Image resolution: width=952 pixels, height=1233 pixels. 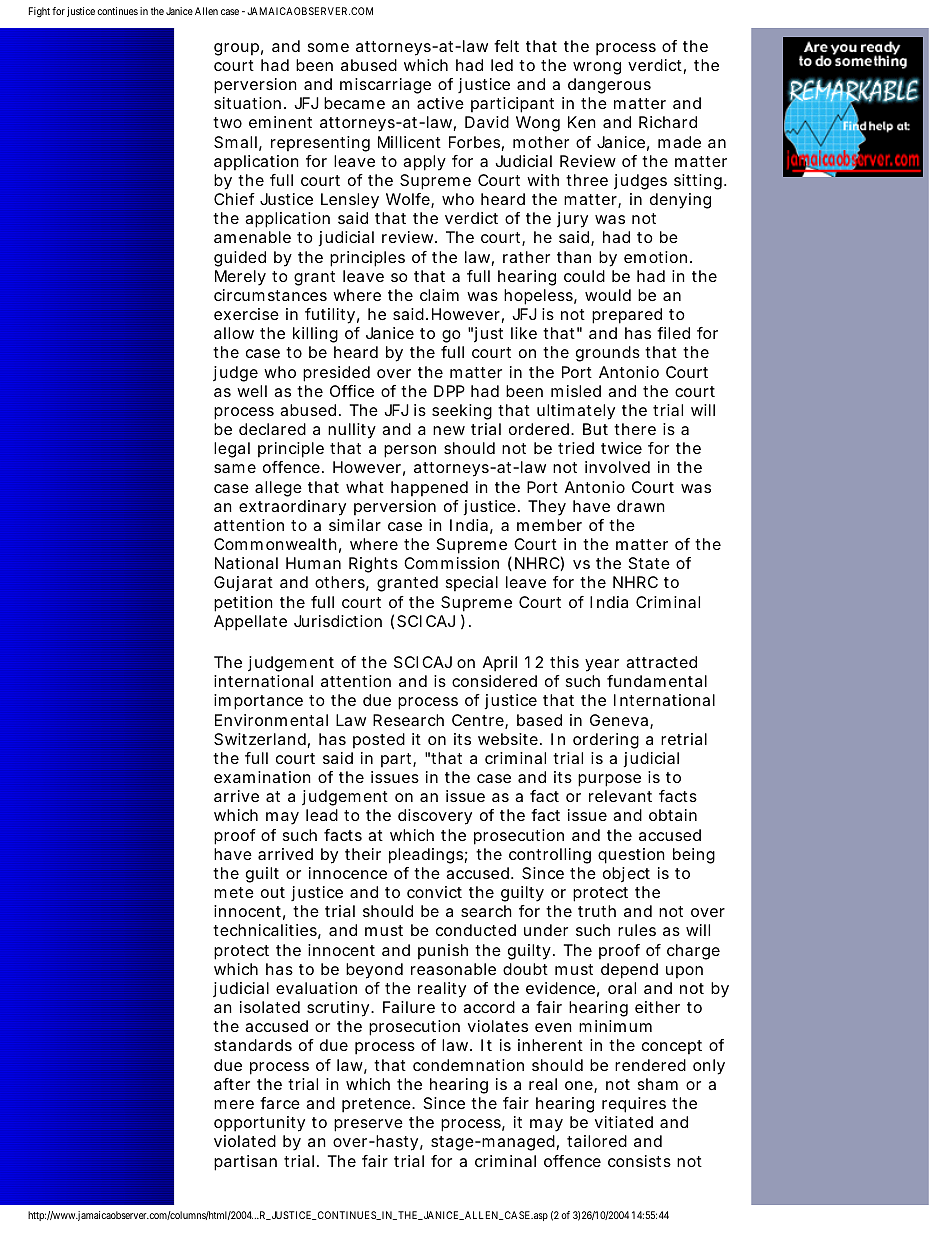 I want to click on wrong, so click(x=597, y=68).
